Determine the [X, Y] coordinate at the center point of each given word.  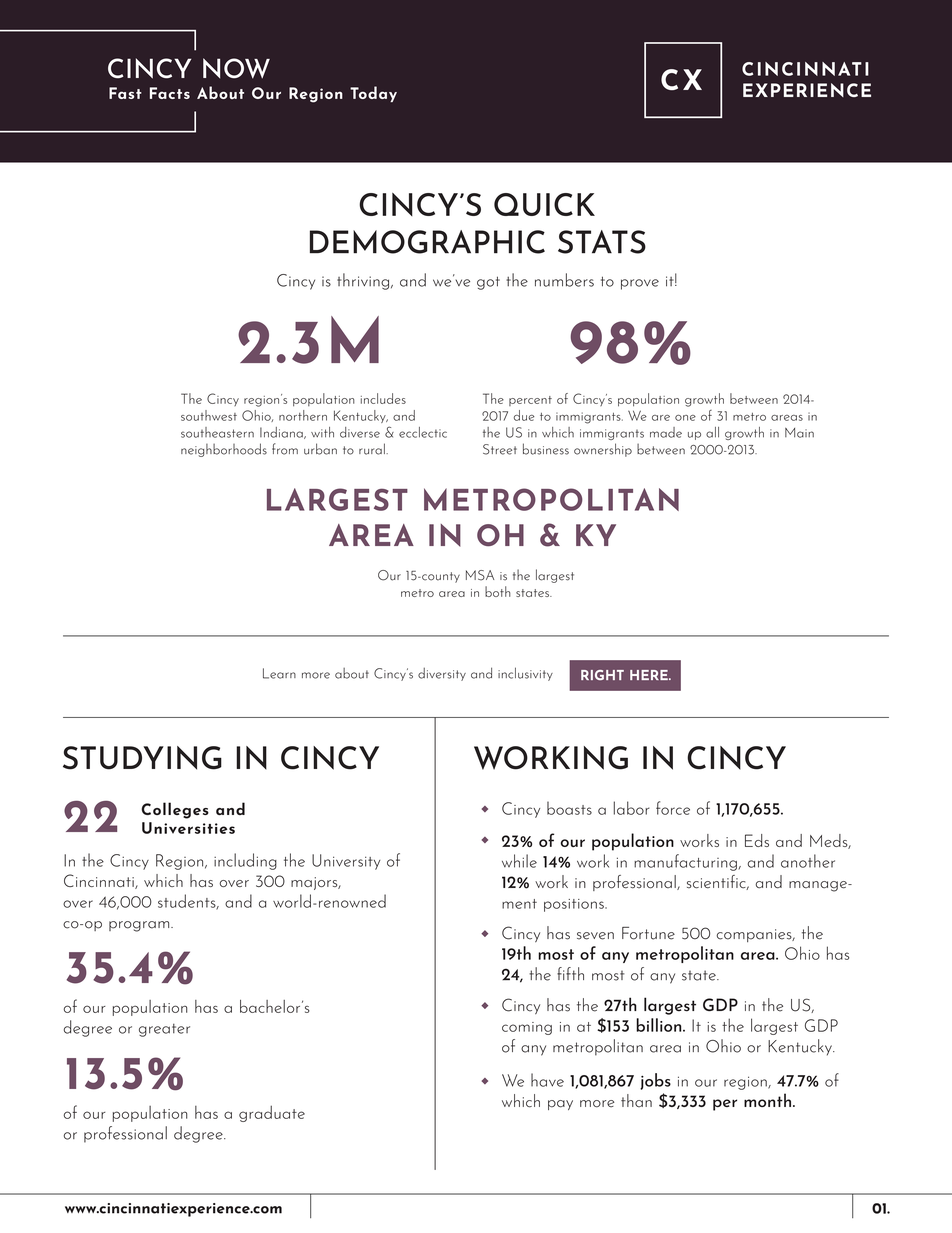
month [769, 1100]
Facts [170, 93]
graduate [272, 1113]
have [547, 1080]
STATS [602, 242]
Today [373, 94]
